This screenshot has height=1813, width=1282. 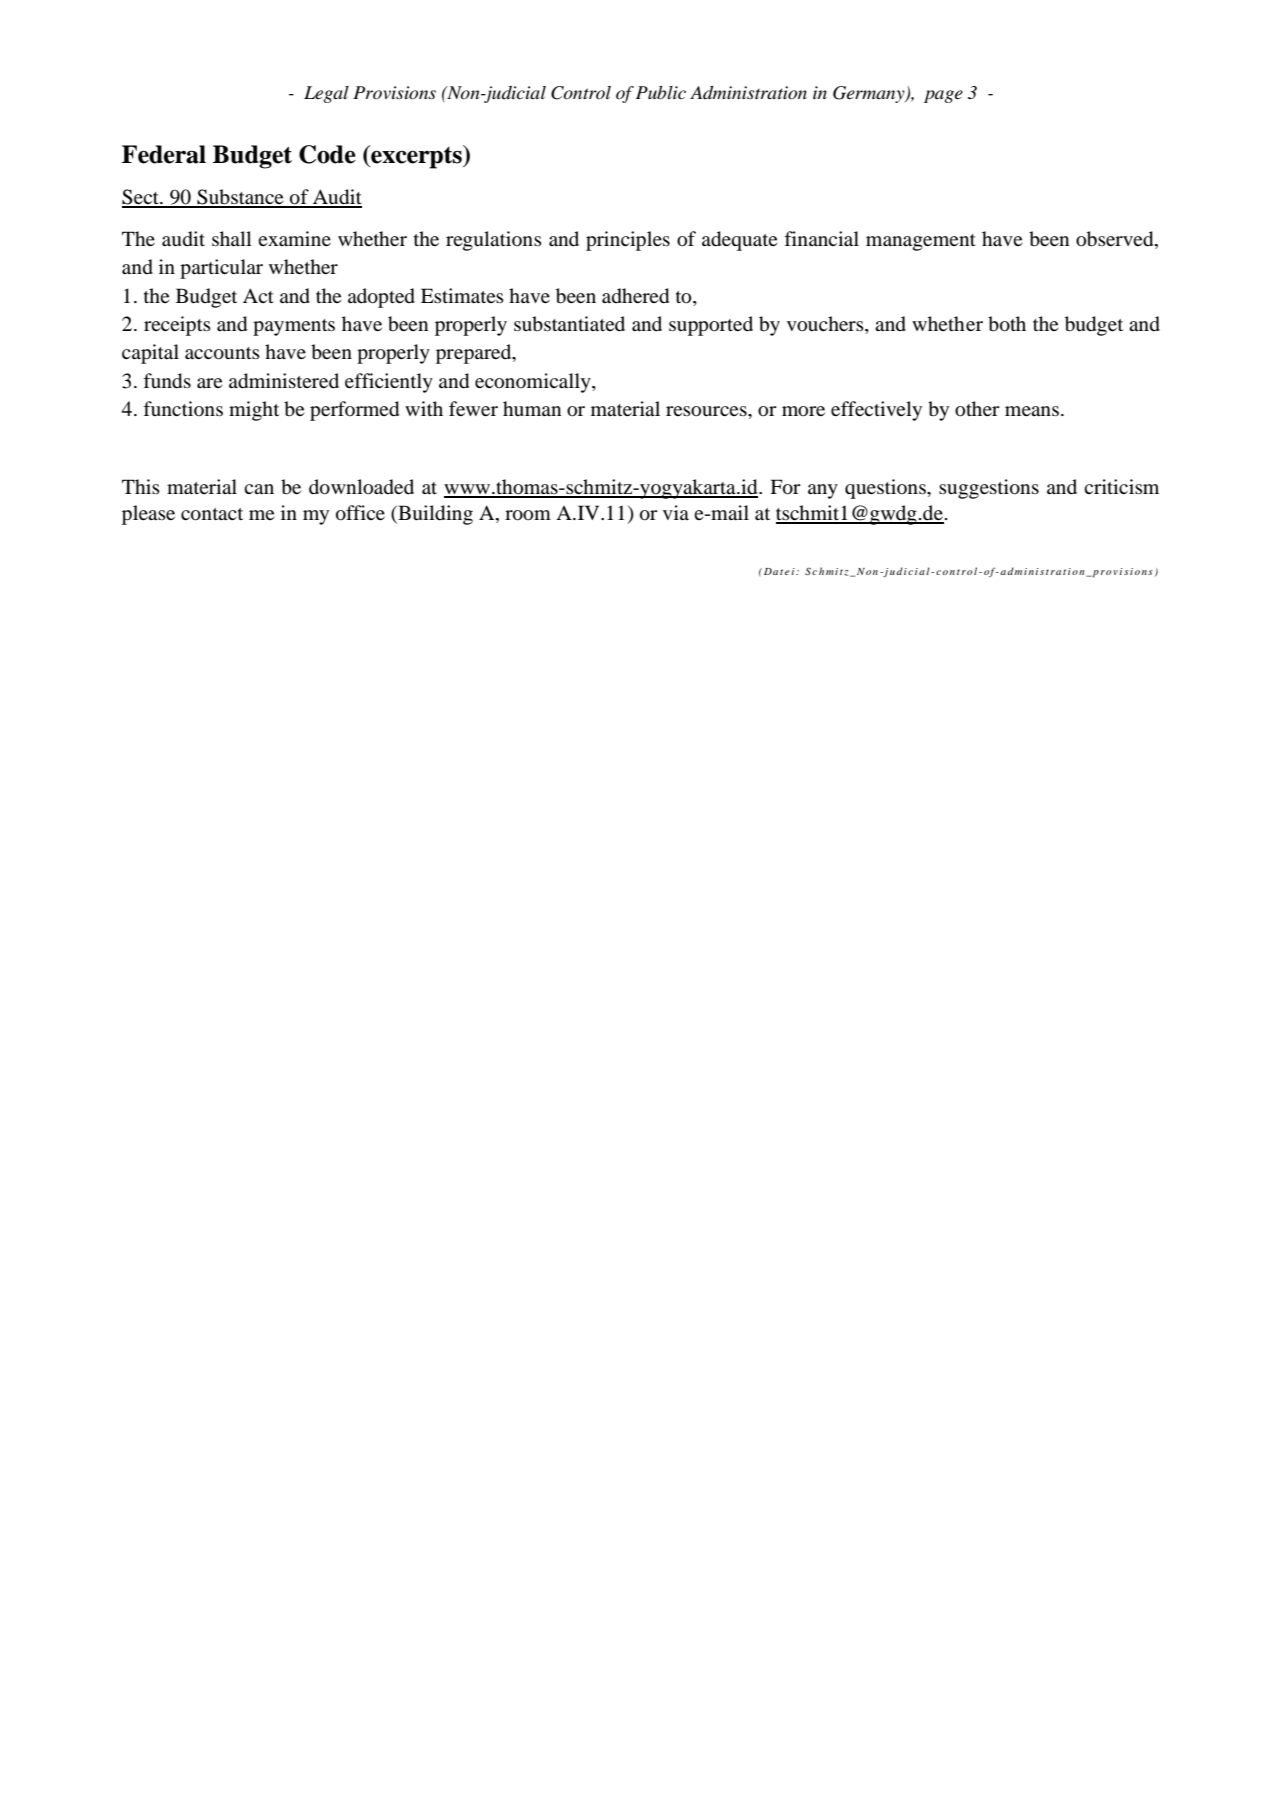 What do you see at coordinates (977, 409) in the screenshot?
I see `other` at bounding box center [977, 409].
